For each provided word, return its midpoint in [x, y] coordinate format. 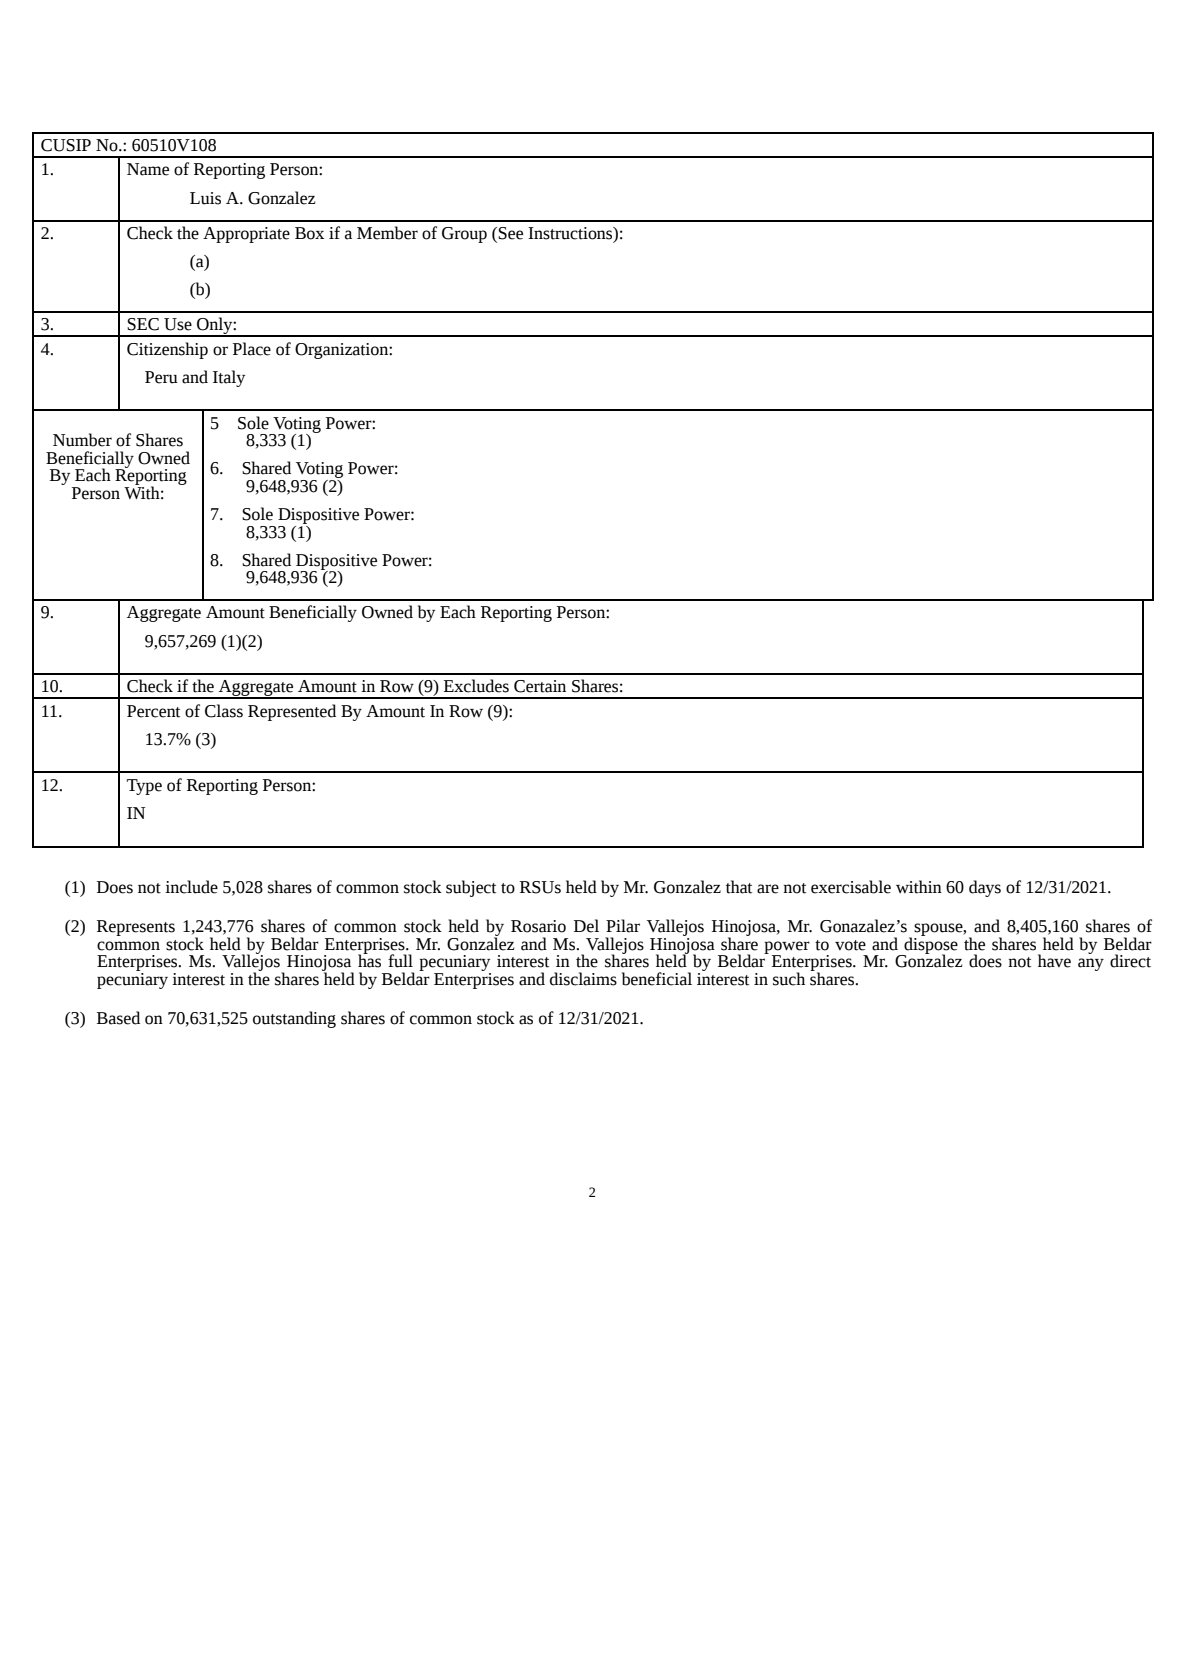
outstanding [294, 1019]
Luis [205, 198]
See [510, 233]
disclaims [583, 979]
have [1054, 961]
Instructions [571, 233]
